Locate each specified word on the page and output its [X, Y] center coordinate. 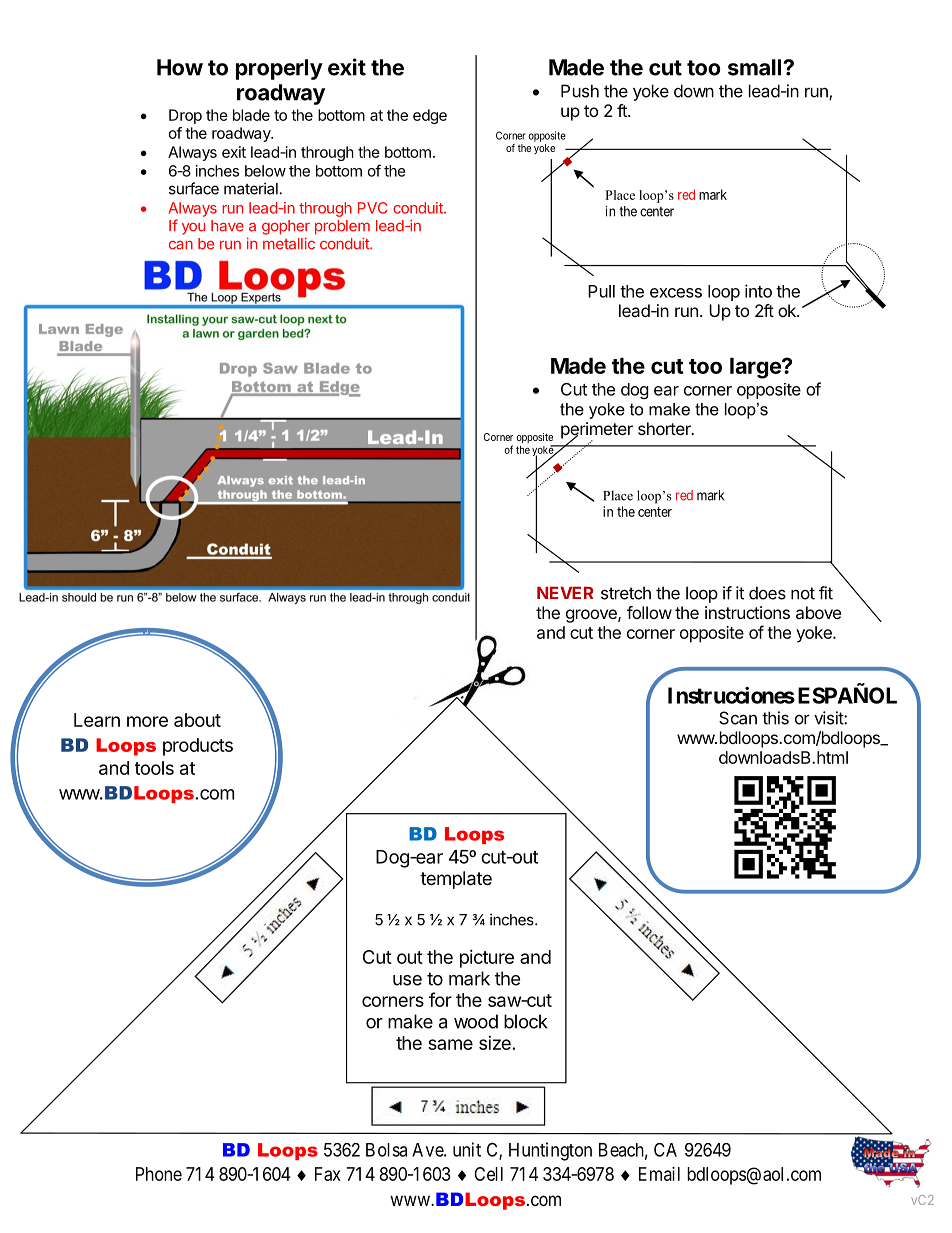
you [193, 229]
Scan [738, 718]
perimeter [597, 431]
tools [154, 768]
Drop [185, 116]
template [456, 880]
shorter [665, 428]
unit [467, 1149]
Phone [159, 1174]
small [756, 67]
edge [430, 116]
